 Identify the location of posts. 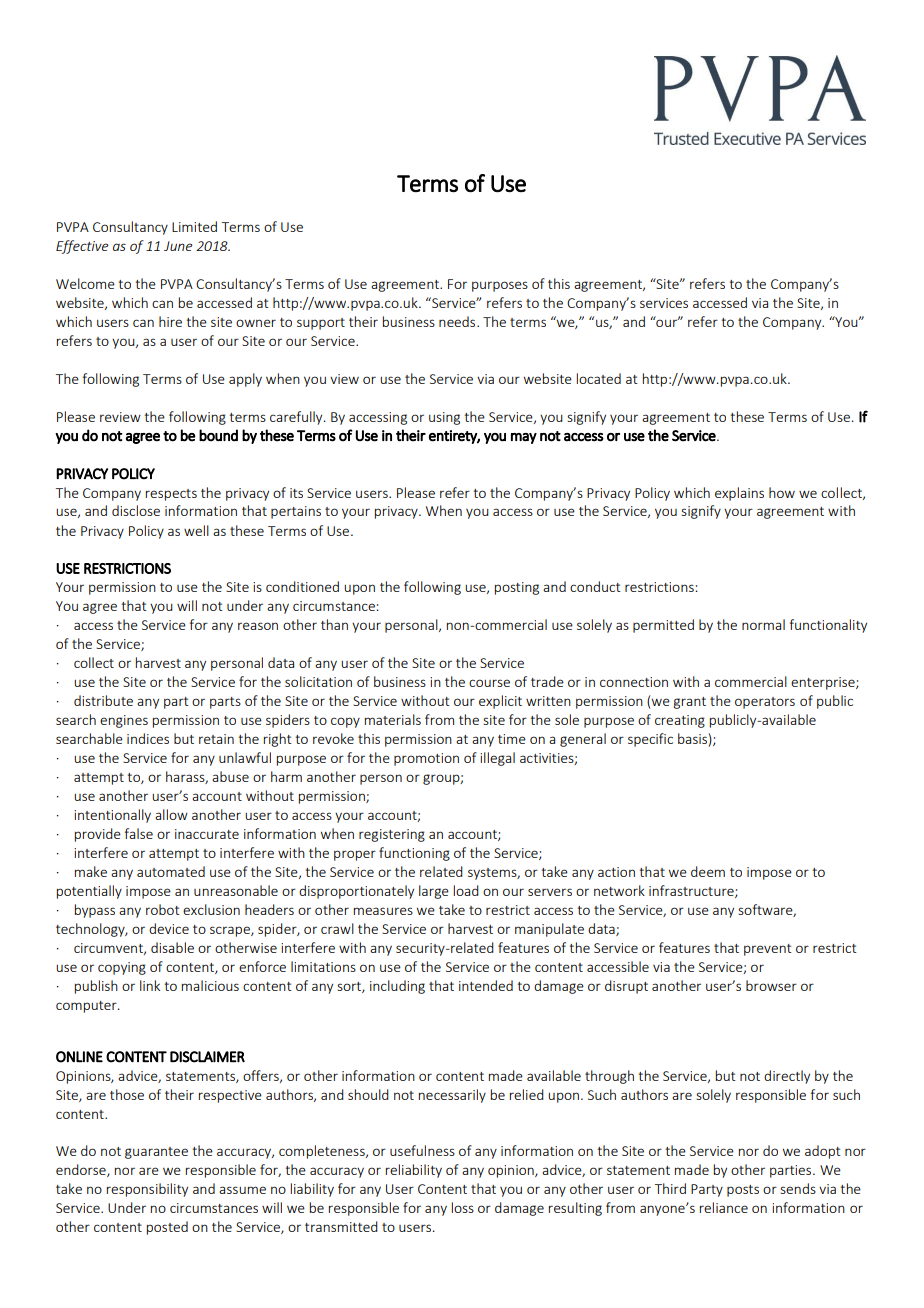
(743, 1191).
